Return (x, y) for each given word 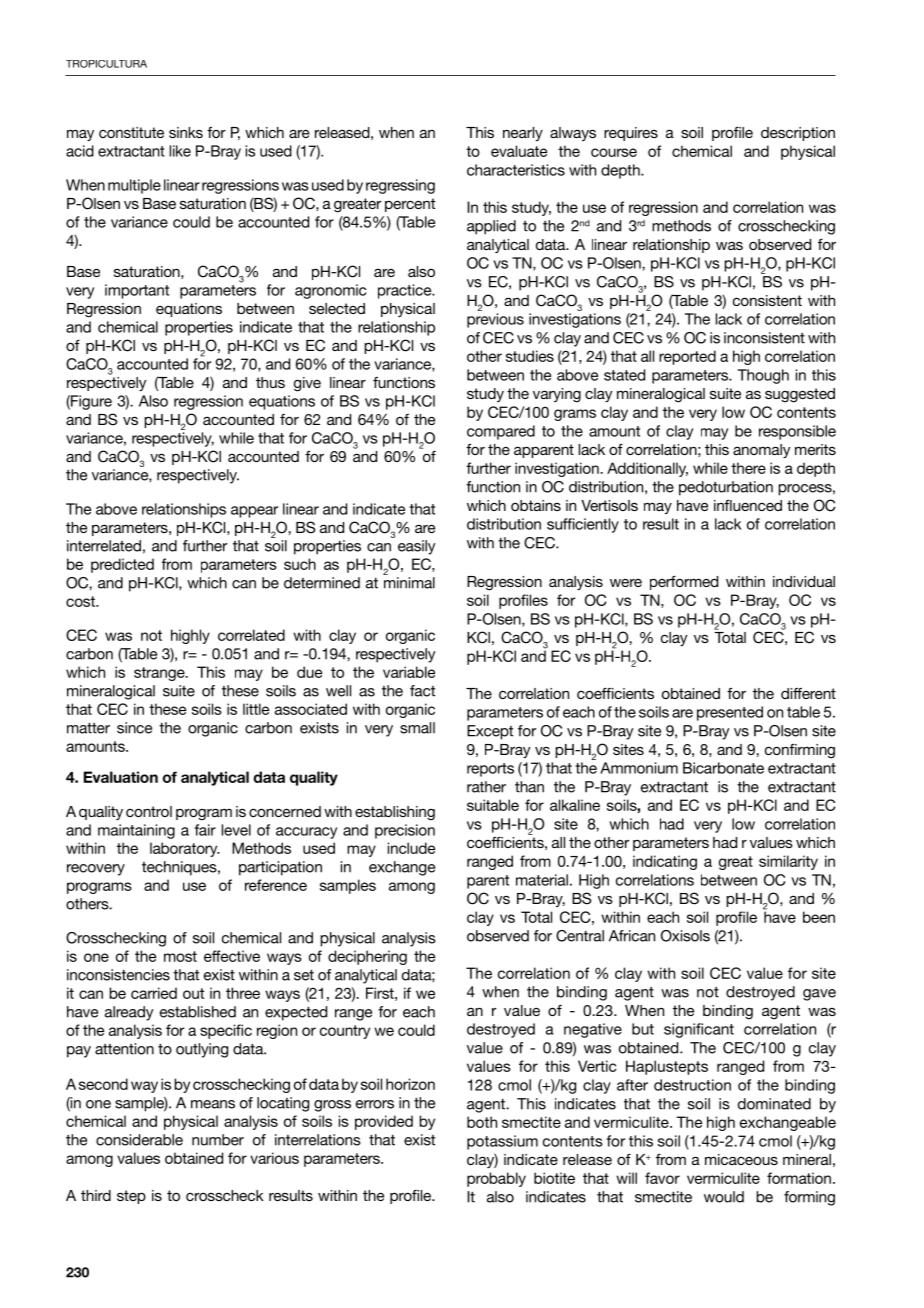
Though (763, 376)
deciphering (367, 957)
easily (416, 547)
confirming (800, 751)
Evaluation (121, 777)
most (180, 956)
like (180, 151)
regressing (400, 186)
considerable (139, 1140)
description (798, 134)
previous (495, 320)
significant (699, 1030)
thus (270, 382)
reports (490, 770)
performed (684, 583)
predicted (122, 565)
